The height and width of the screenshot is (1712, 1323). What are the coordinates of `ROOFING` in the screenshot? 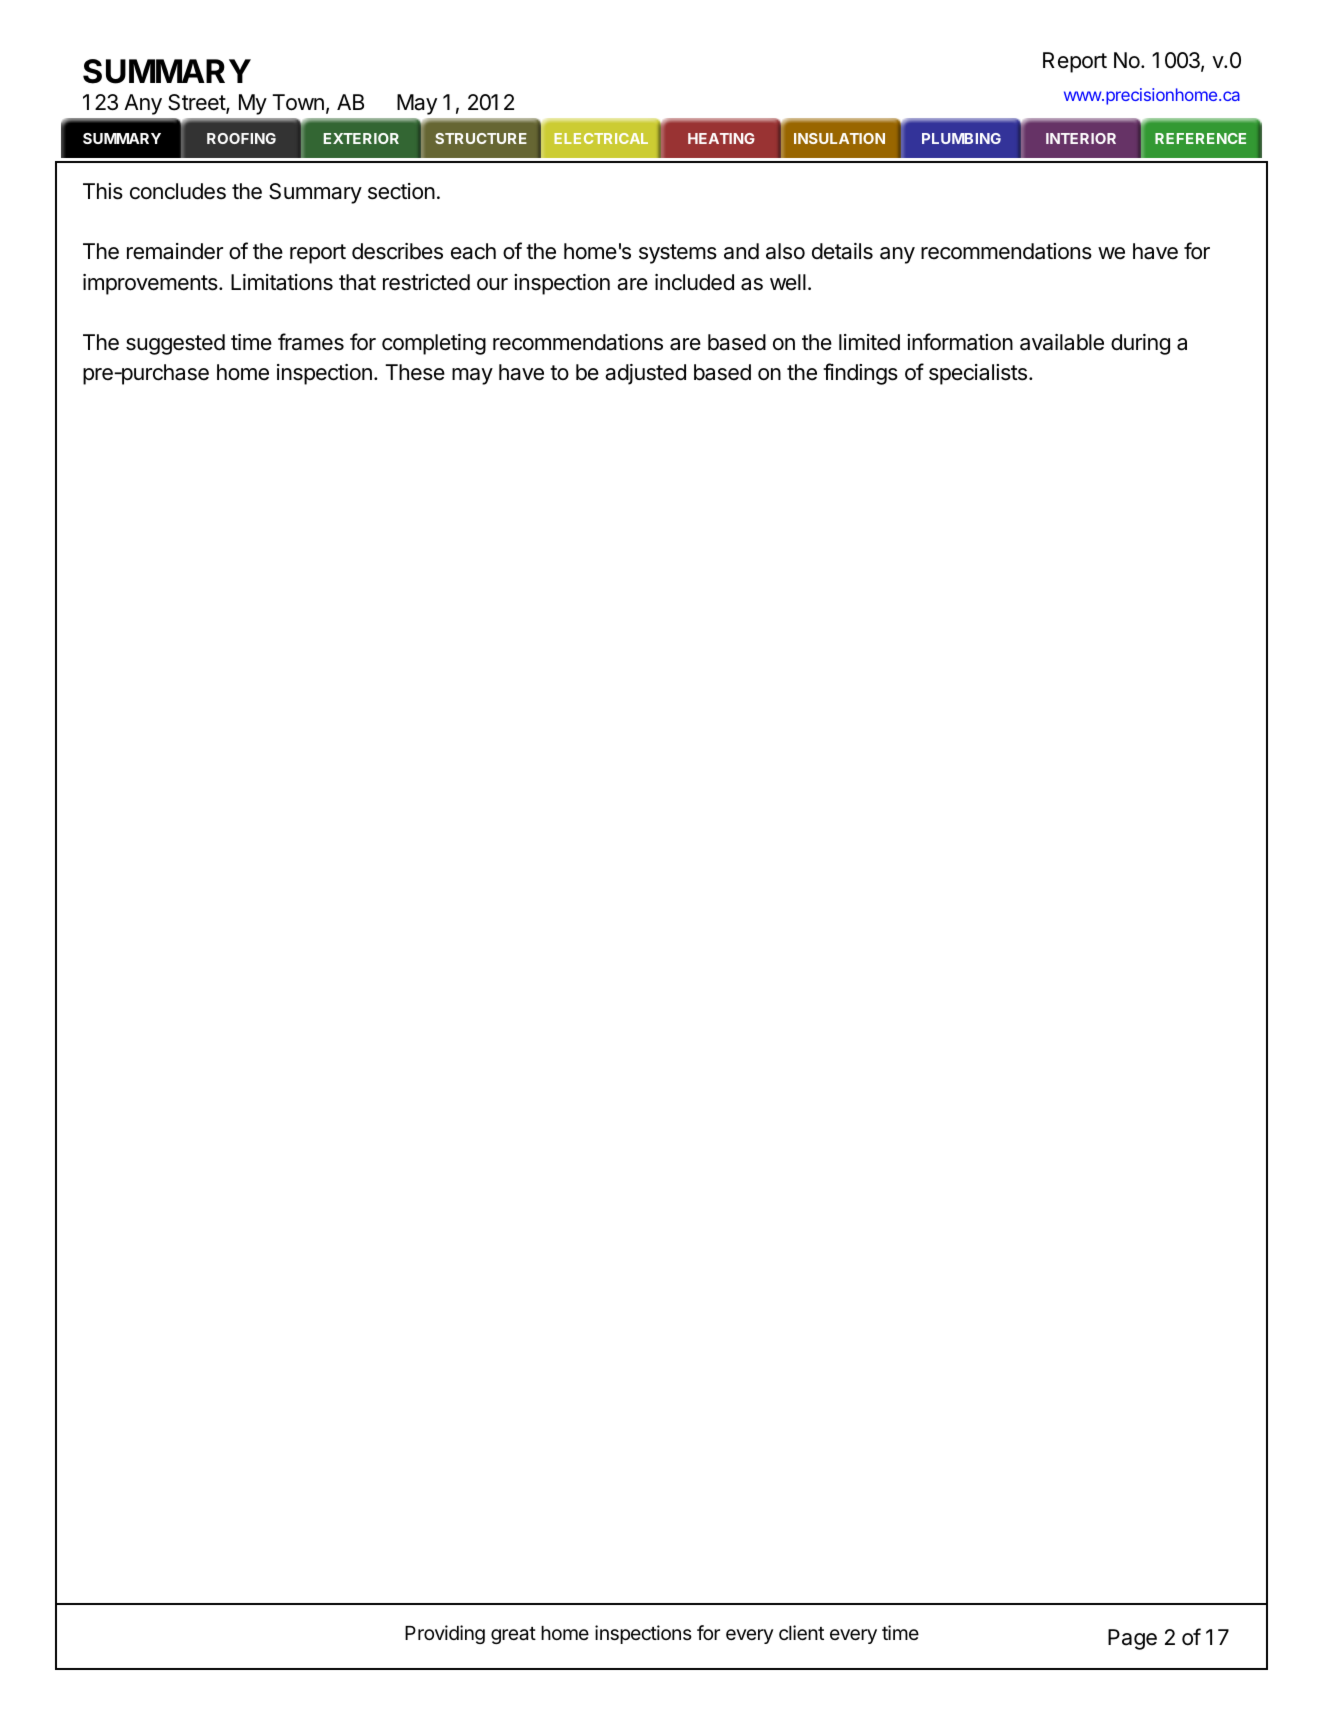 It's located at (241, 138).
